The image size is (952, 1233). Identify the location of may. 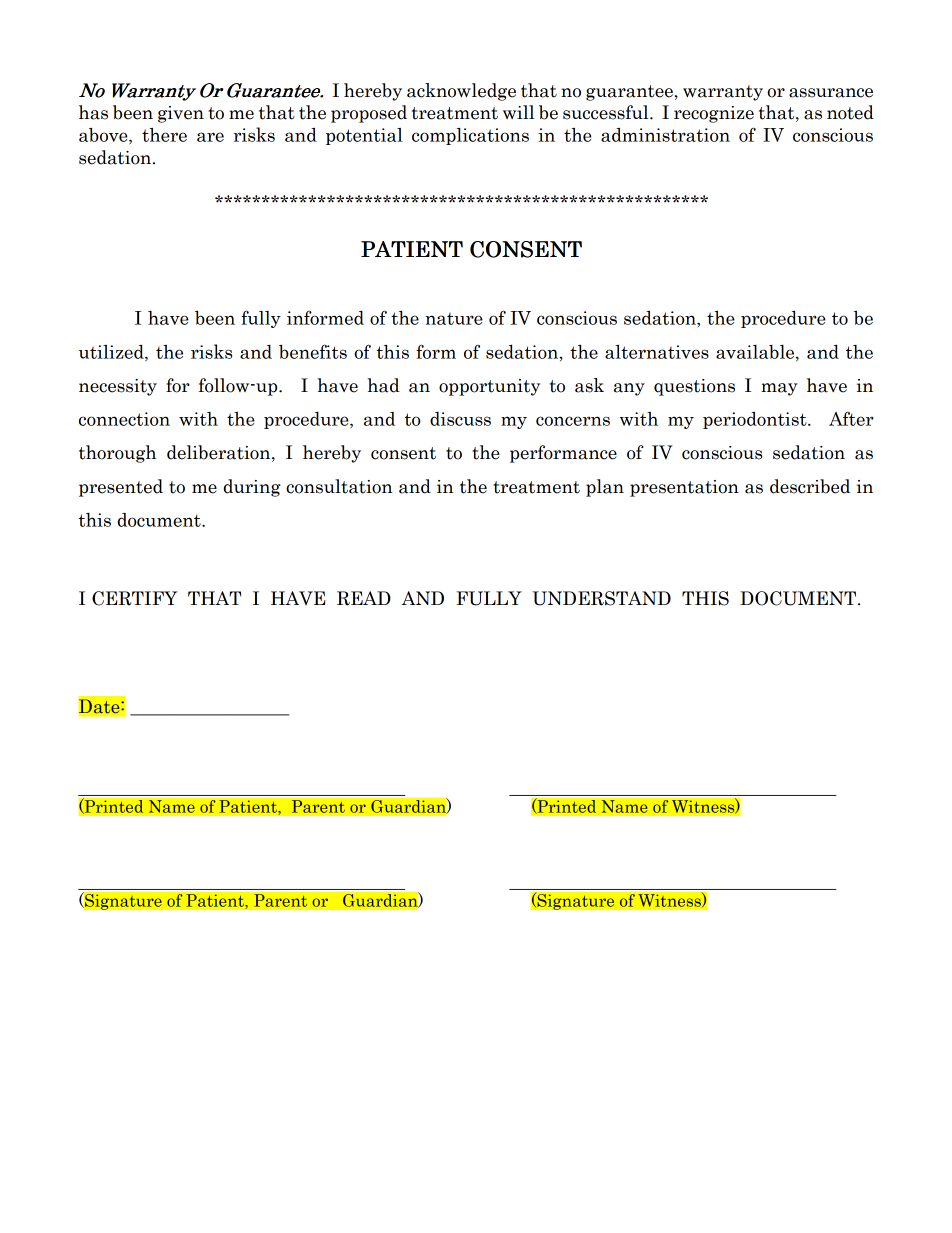
(779, 389).
